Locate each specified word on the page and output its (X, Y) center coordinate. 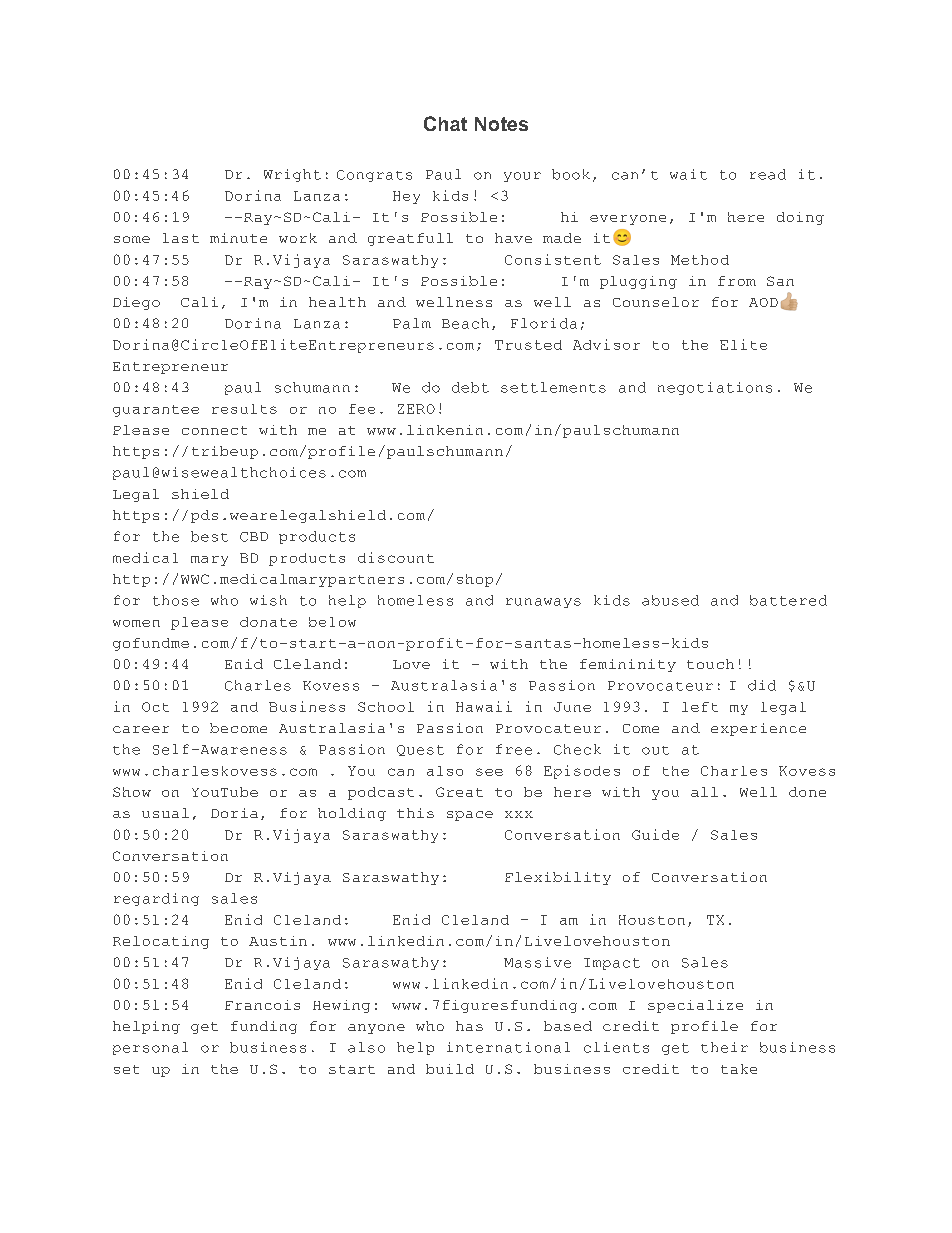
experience (758, 729)
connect (214, 430)
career (141, 729)
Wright (292, 175)
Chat (445, 123)
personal (150, 1048)
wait (688, 174)
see (489, 772)
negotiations (715, 388)
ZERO (416, 409)
